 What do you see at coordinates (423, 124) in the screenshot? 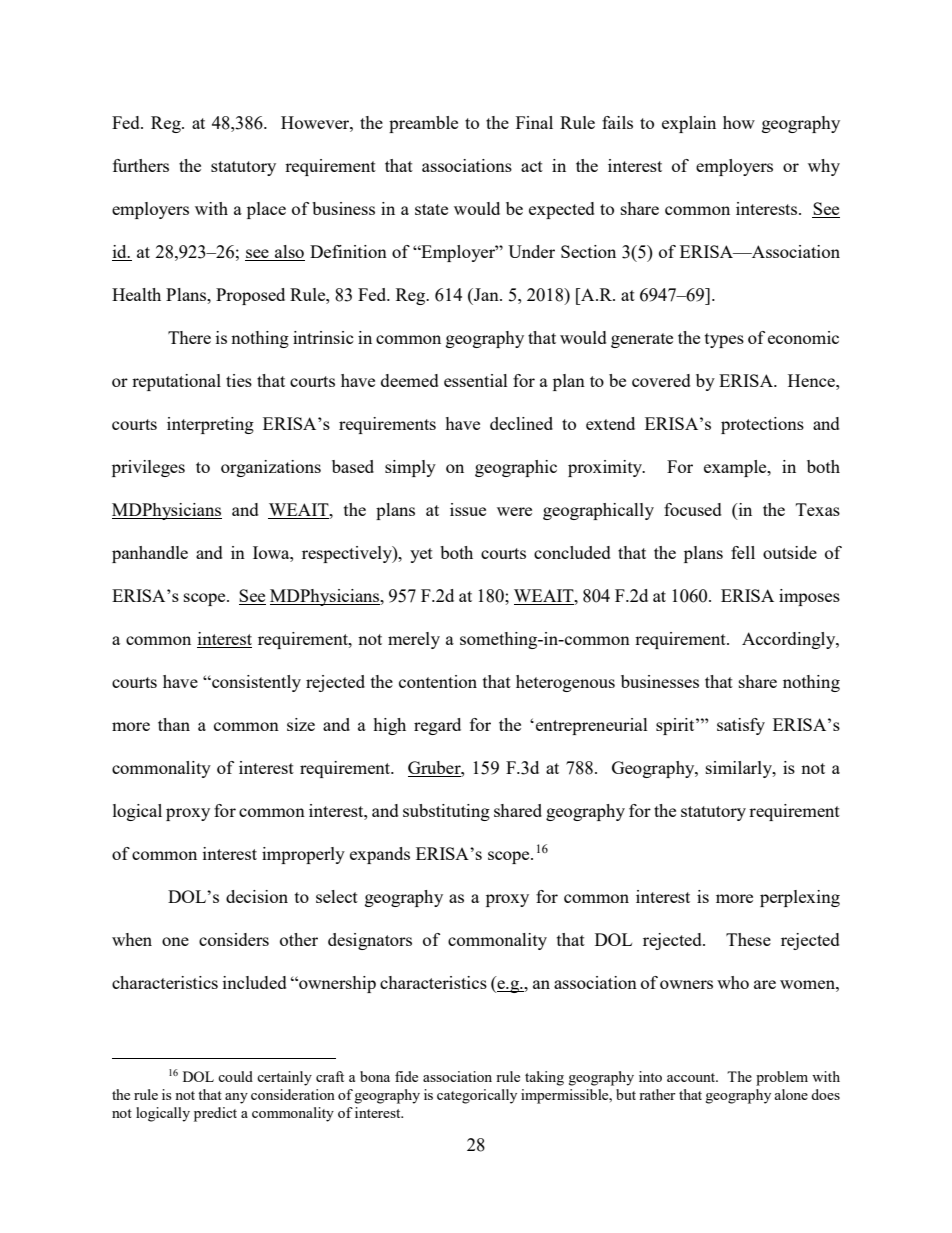
I see `preamble` at bounding box center [423, 124].
